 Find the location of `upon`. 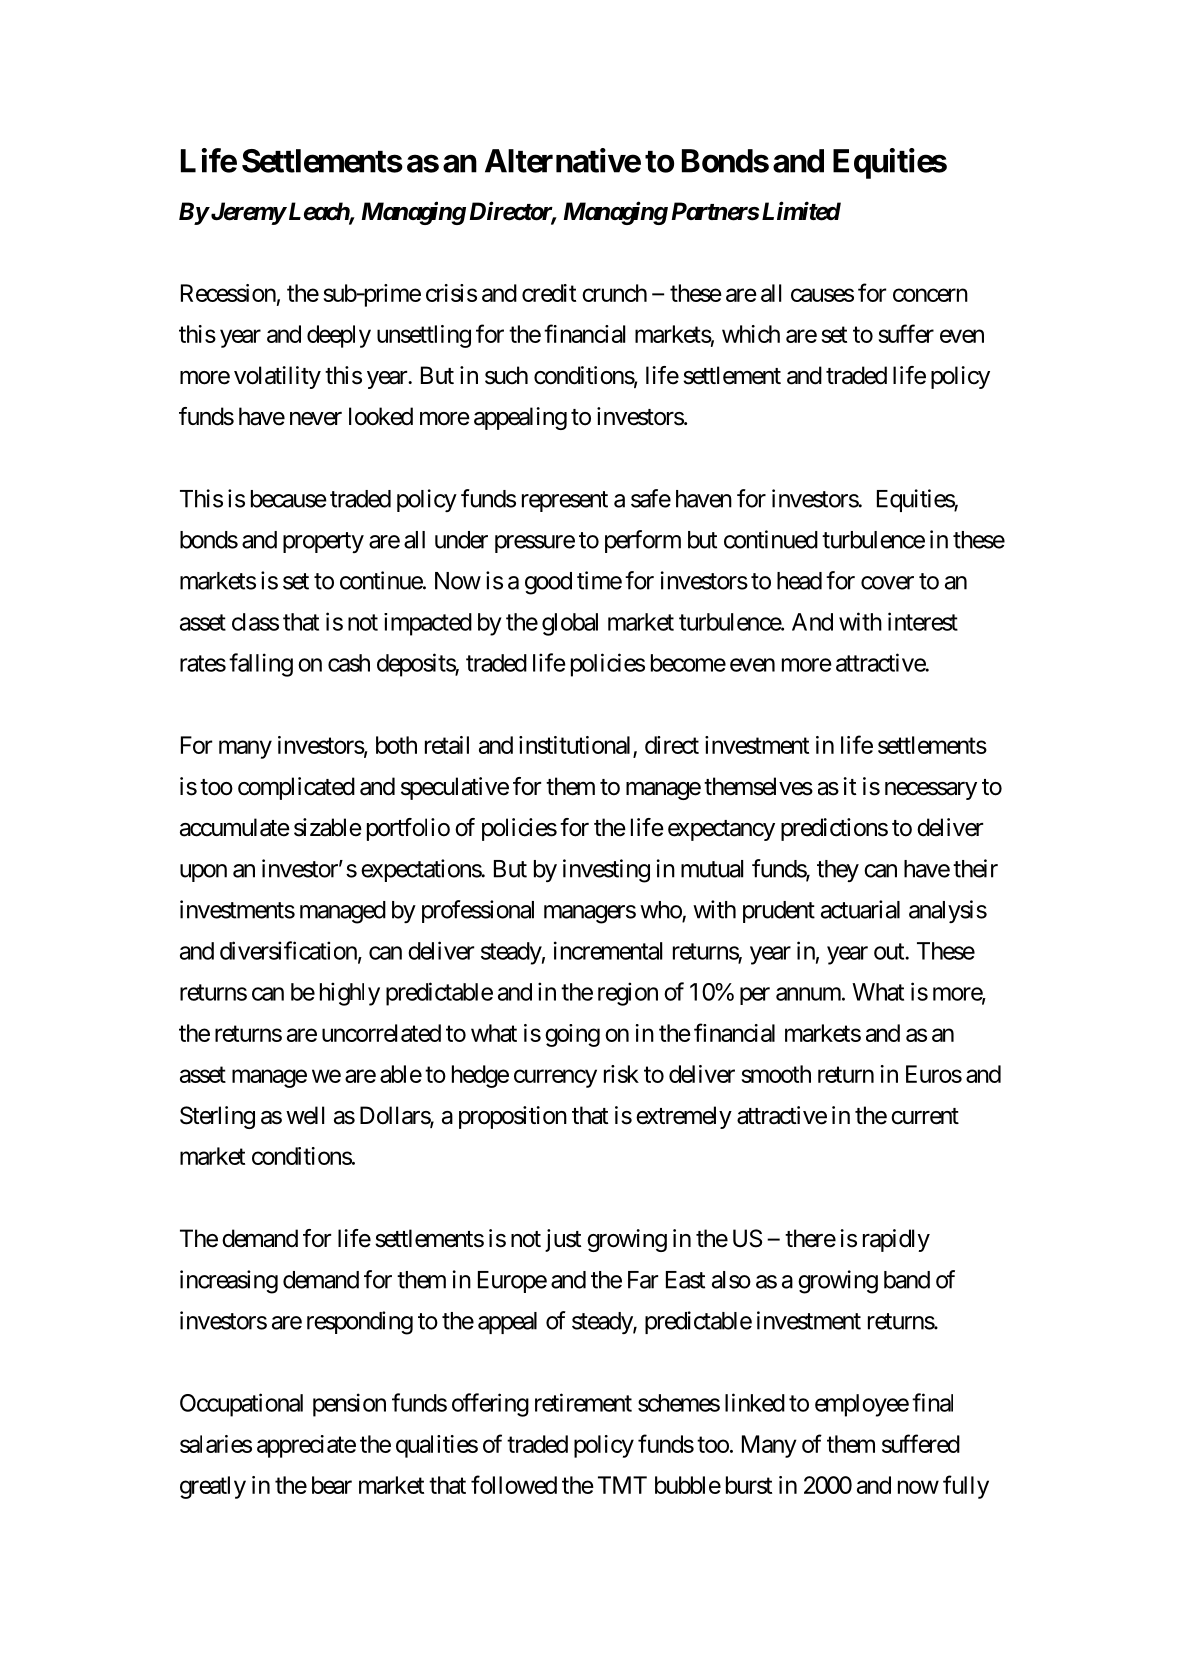

upon is located at coordinates (203, 873).
